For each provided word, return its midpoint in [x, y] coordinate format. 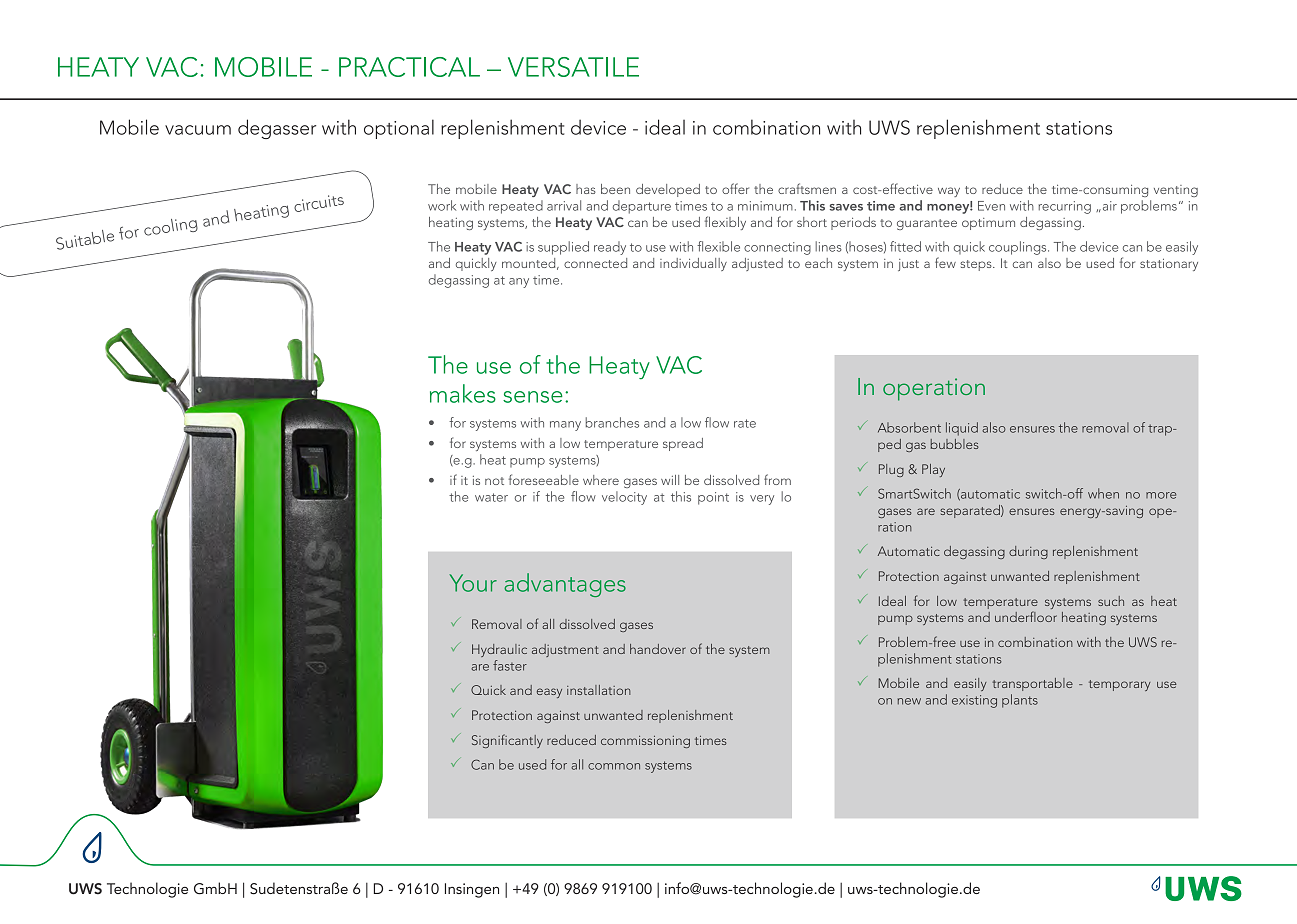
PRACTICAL [409, 67]
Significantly [507, 741]
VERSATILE [573, 67]
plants [1020, 701]
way [949, 192]
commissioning [645, 742]
